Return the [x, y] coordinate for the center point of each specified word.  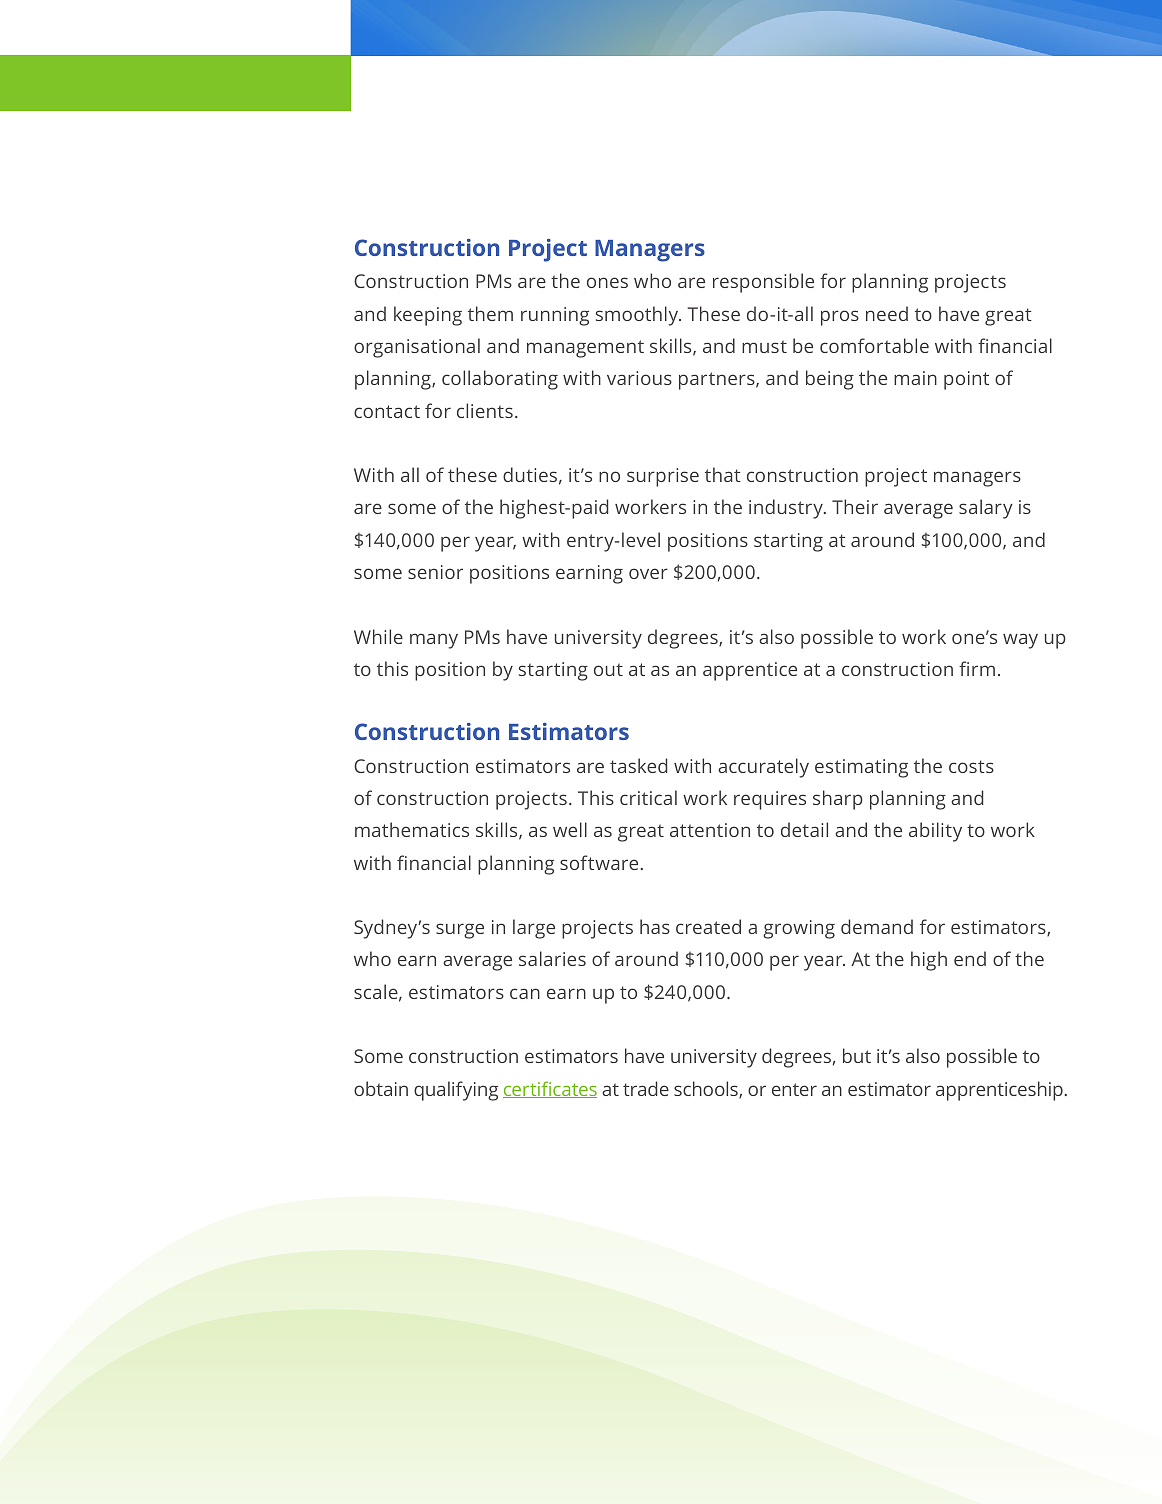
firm [977, 668]
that [723, 474]
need [887, 313]
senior [435, 572]
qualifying [456, 1091]
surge [460, 931]
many [434, 641]
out [608, 669]
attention [710, 830]
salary [986, 509]
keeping [428, 316]
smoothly [638, 316]
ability [935, 832]
